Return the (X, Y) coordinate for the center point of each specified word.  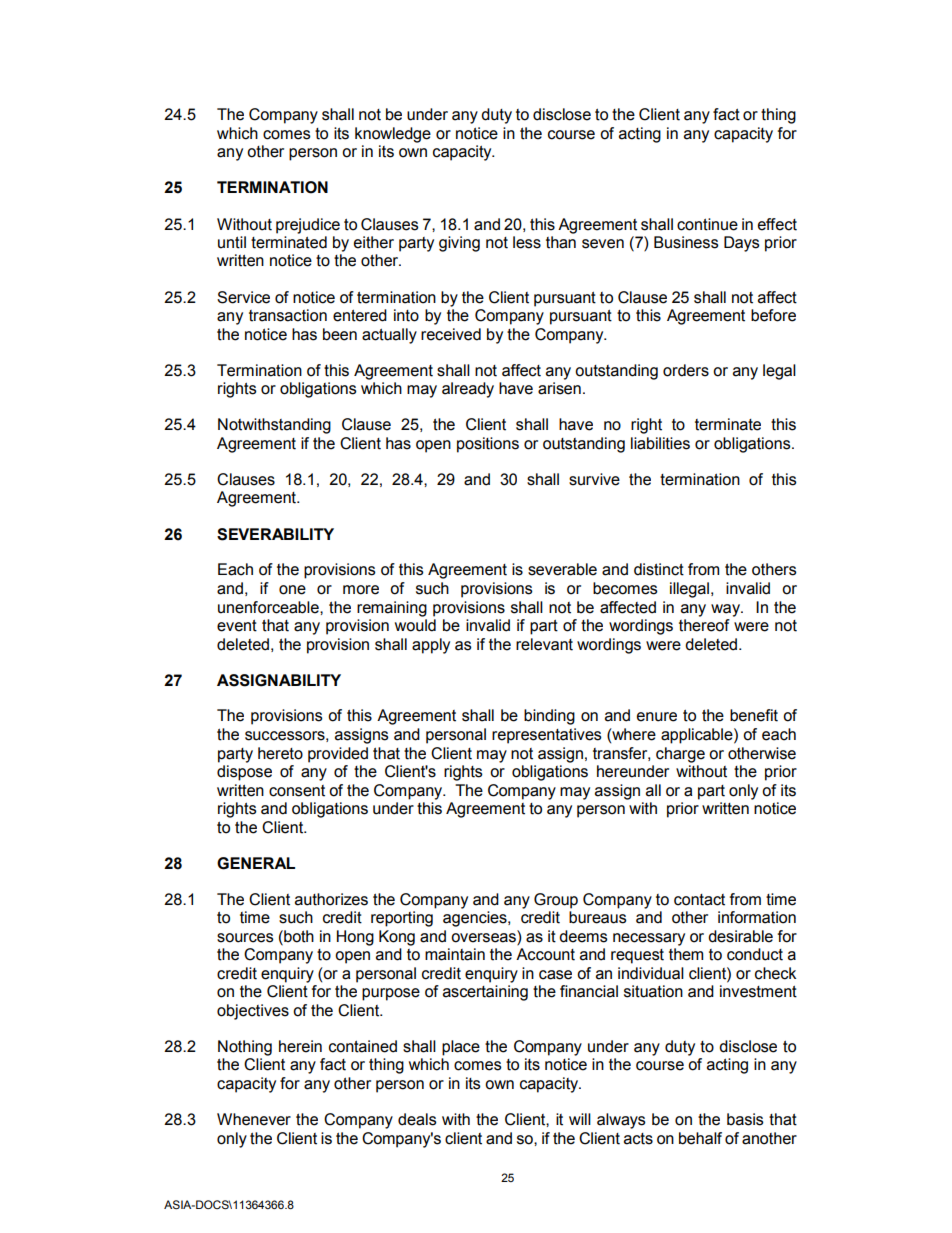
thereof (704, 624)
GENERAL (256, 863)
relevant (544, 644)
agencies (476, 919)
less (527, 242)
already (468, 390)
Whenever (254, 1119)
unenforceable (269, 607)
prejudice (308, 226)
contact (699, 900)
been (340, 334)
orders (686, 370)
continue (707, 224)
